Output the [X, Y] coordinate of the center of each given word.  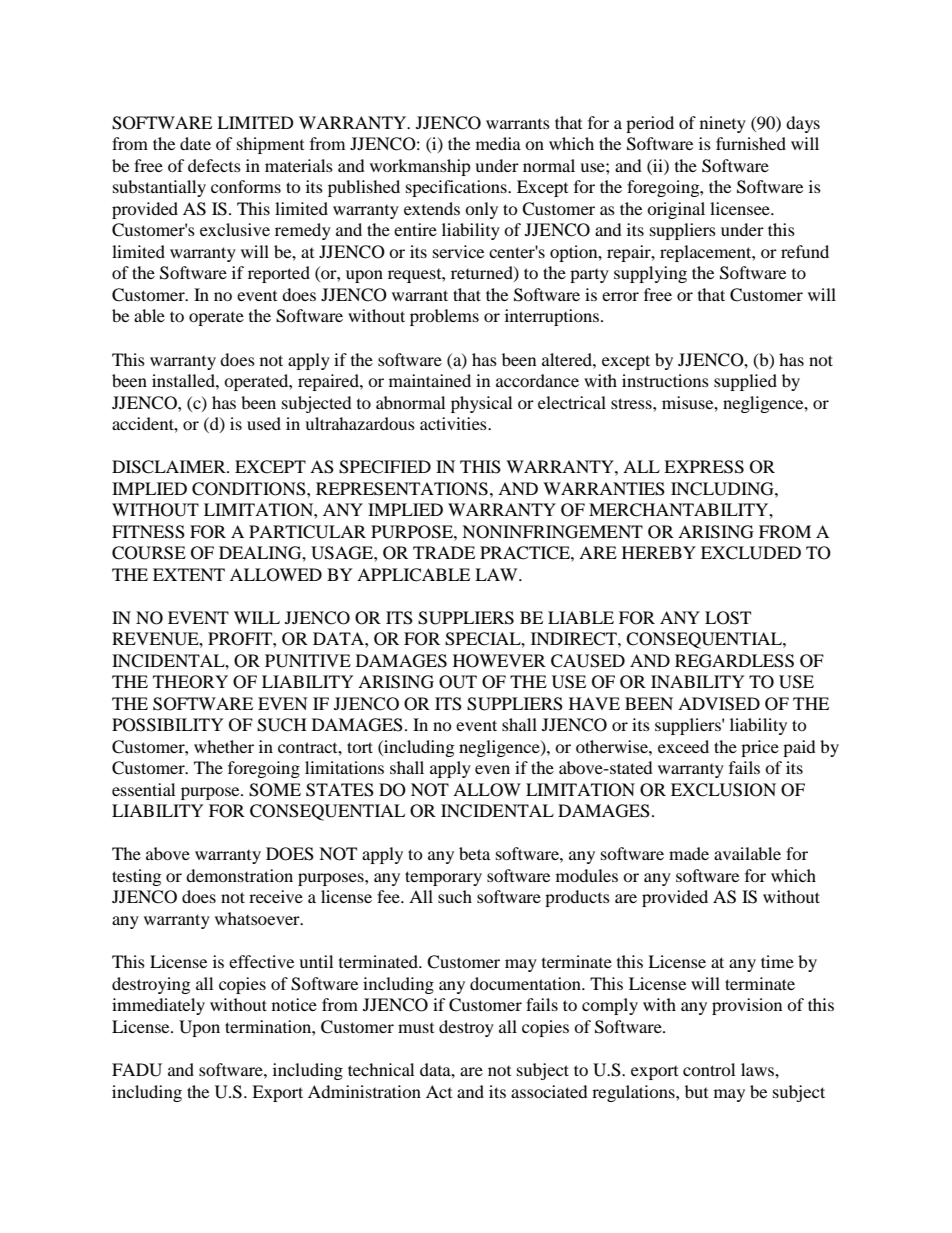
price [760, 748]
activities [454, 423]
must [416, 1028]
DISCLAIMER [170, 467]
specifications [457, 188]
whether [224, 746]
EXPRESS [704, 467]
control [709, 1069]
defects [214, 165]
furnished [751, 143]
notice [294, 1004]
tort [360, 747]
